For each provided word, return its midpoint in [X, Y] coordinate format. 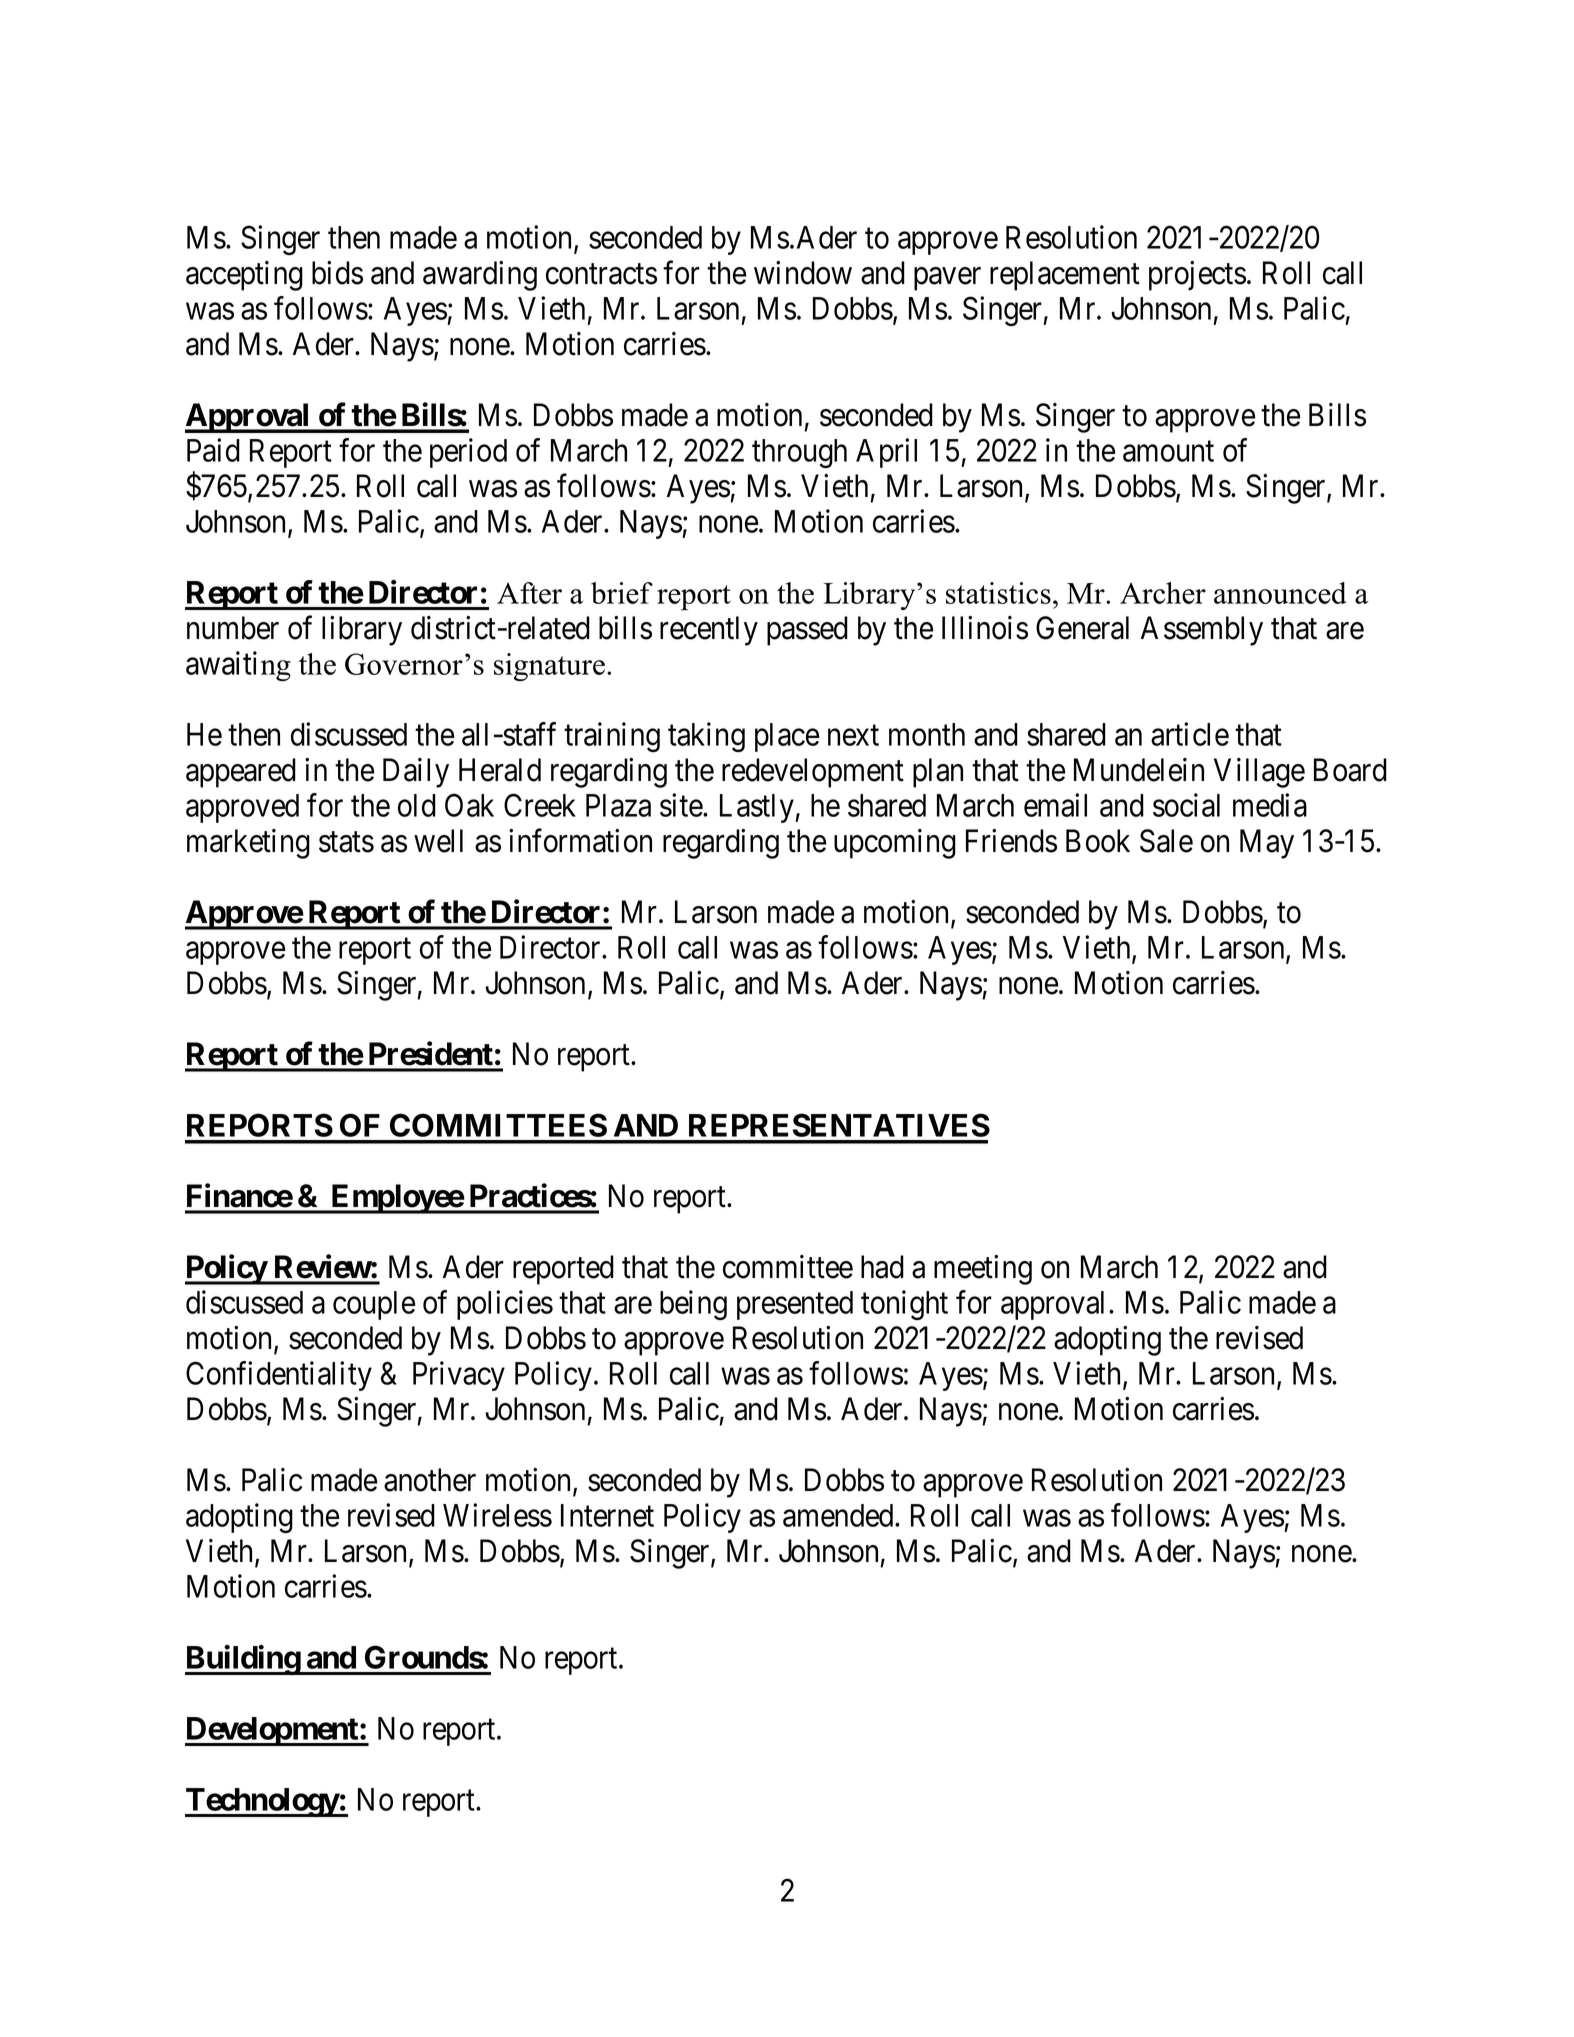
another [430, 1480]
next [853, 735]
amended [839, 1515]
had [882, 1267]
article [1190, 734]
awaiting [238, 666]
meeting [983, 1270]
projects [1197, 276]
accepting [244, 276]
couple [374, 1305]
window [803, 273]
